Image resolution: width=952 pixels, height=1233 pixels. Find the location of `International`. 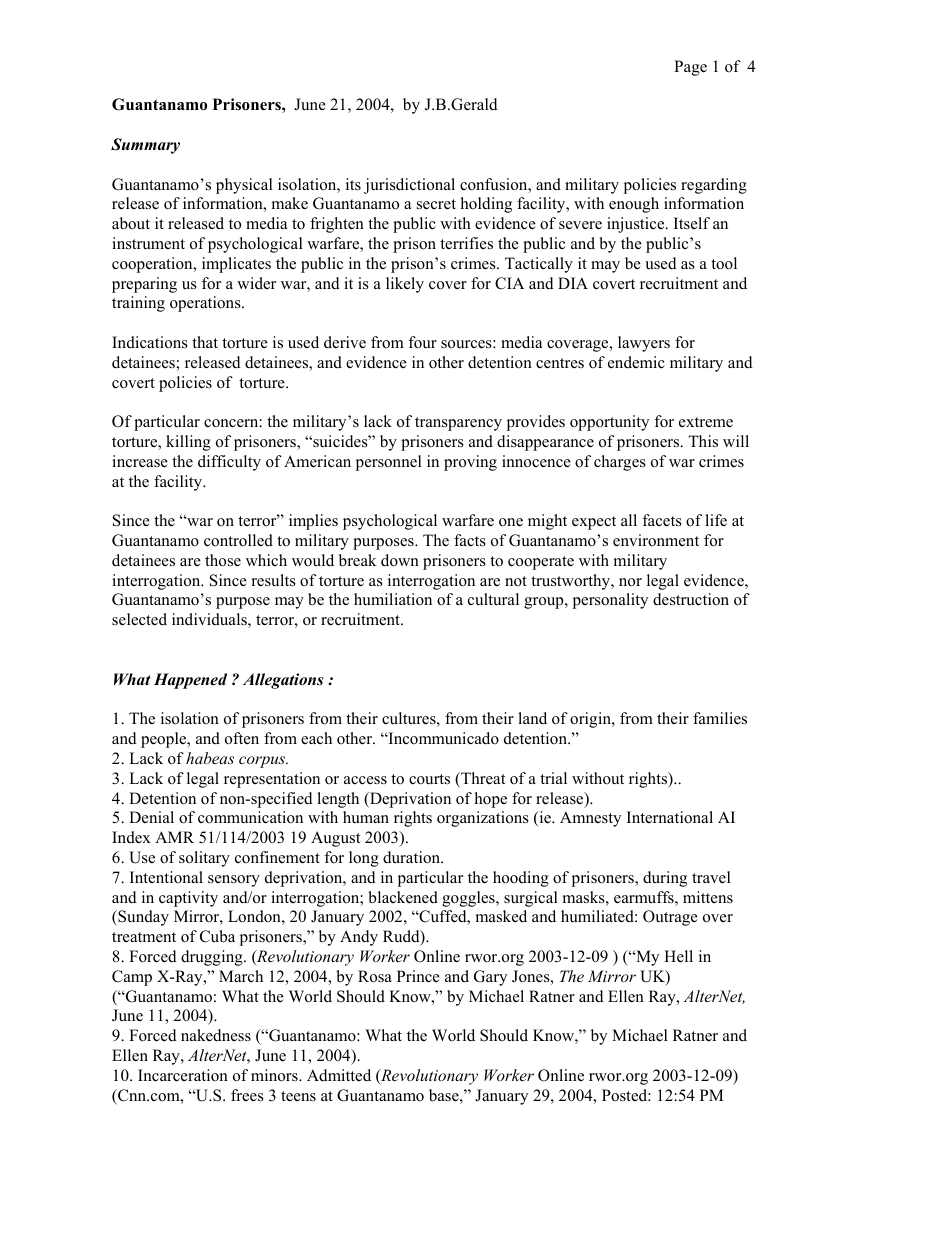

International is located at coordinates (670, 817).
